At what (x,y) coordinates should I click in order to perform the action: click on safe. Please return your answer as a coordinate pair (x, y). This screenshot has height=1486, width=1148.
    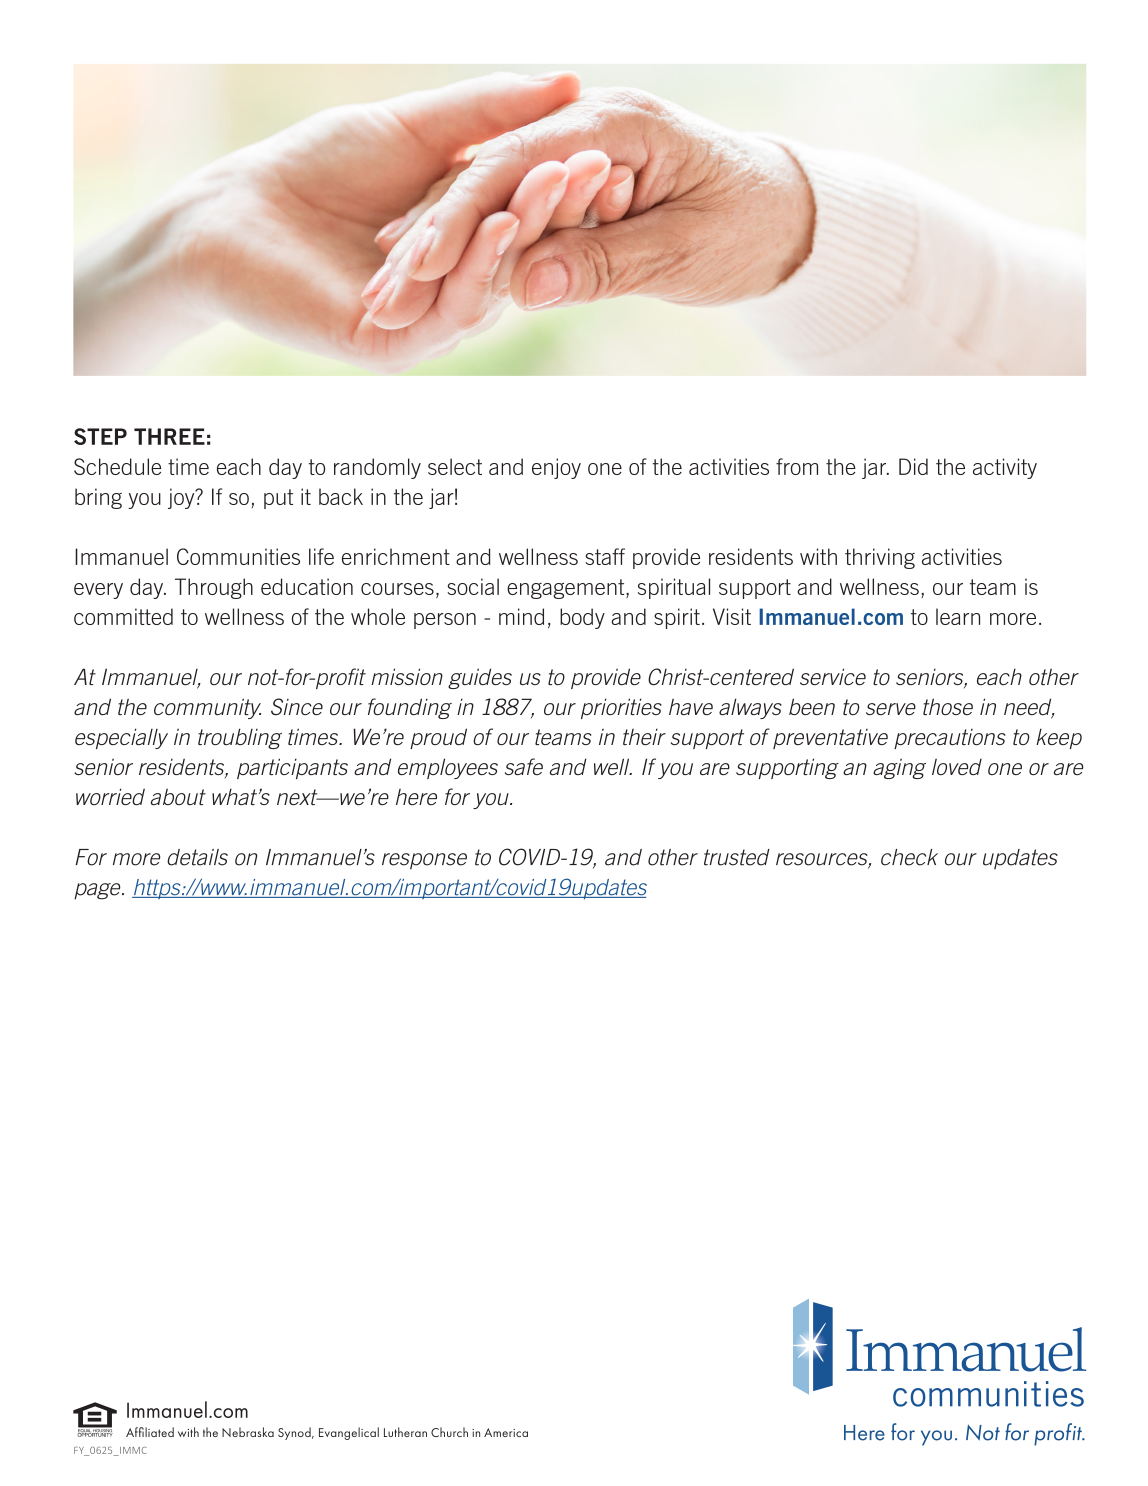
    Looking at the image, I should click on (524, 766).
